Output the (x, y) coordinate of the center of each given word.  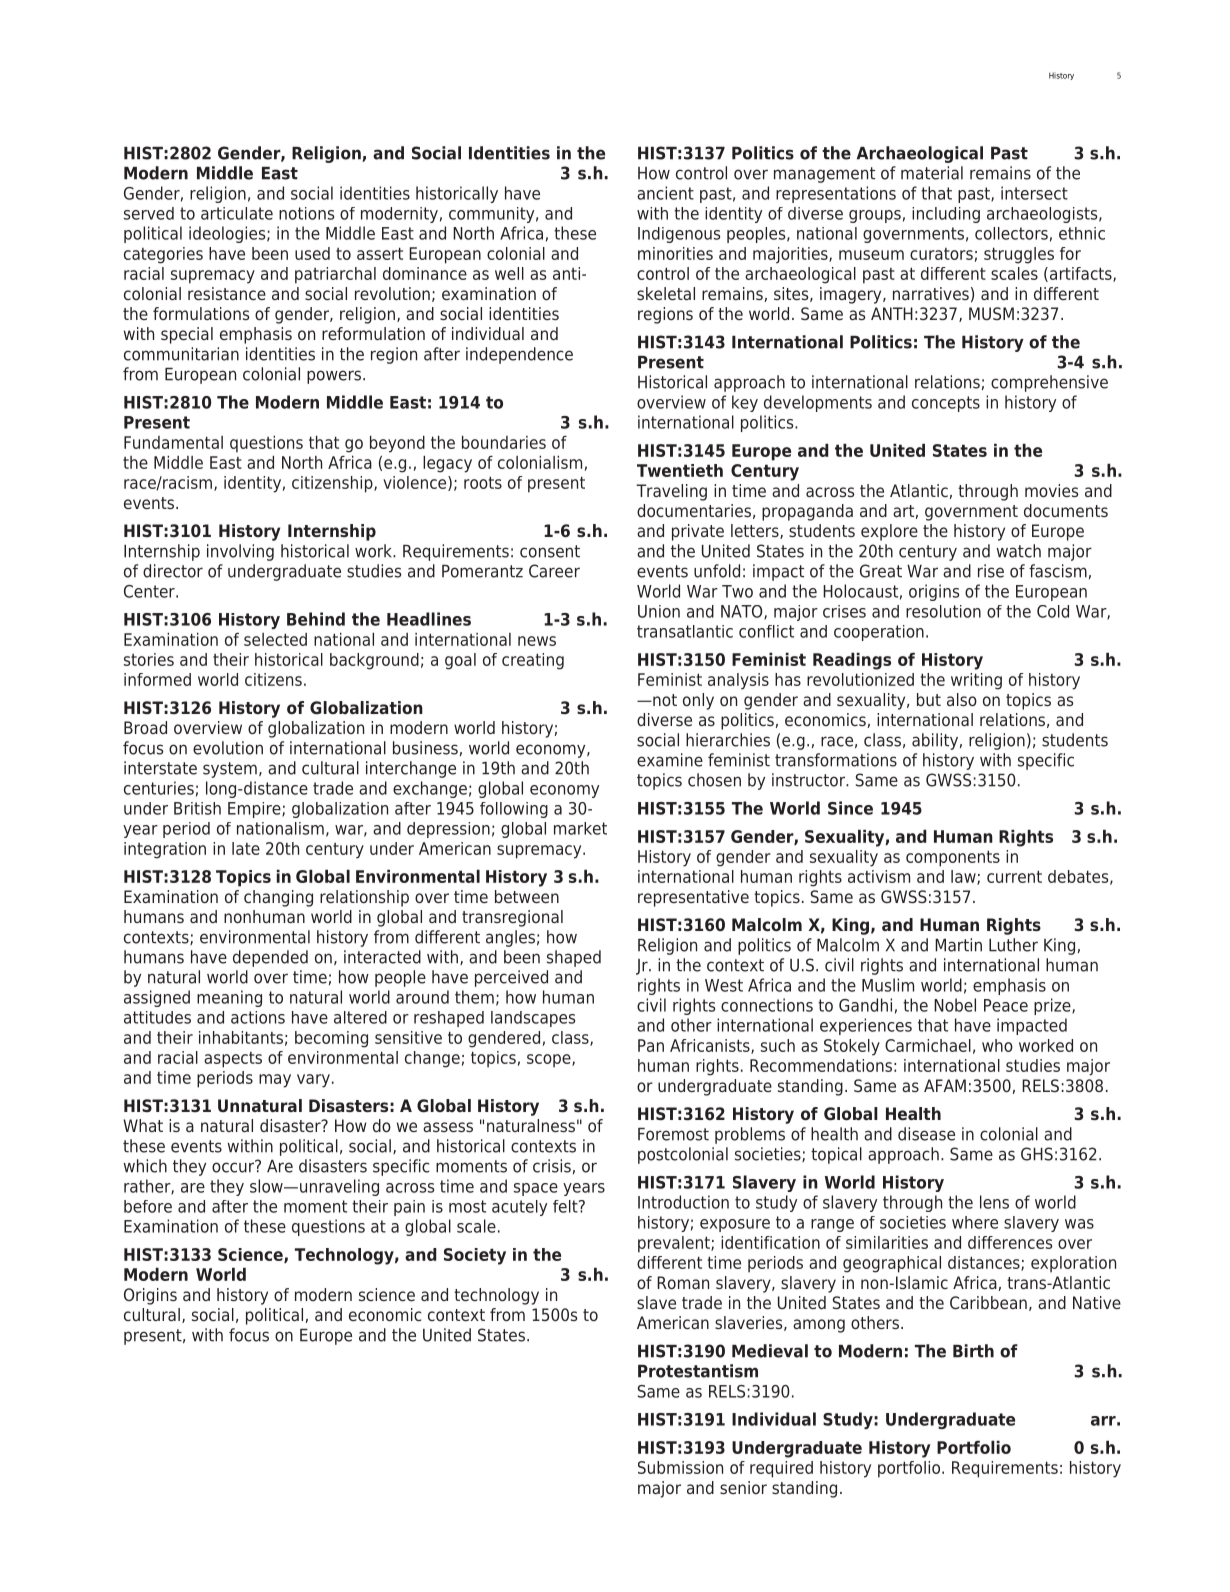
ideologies (228, 234)
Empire (255, 810)
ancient (665, 193)
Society (475, 1256)
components (953, 858)
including (946, 215)
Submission (680, 1467)
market (580, 828)
